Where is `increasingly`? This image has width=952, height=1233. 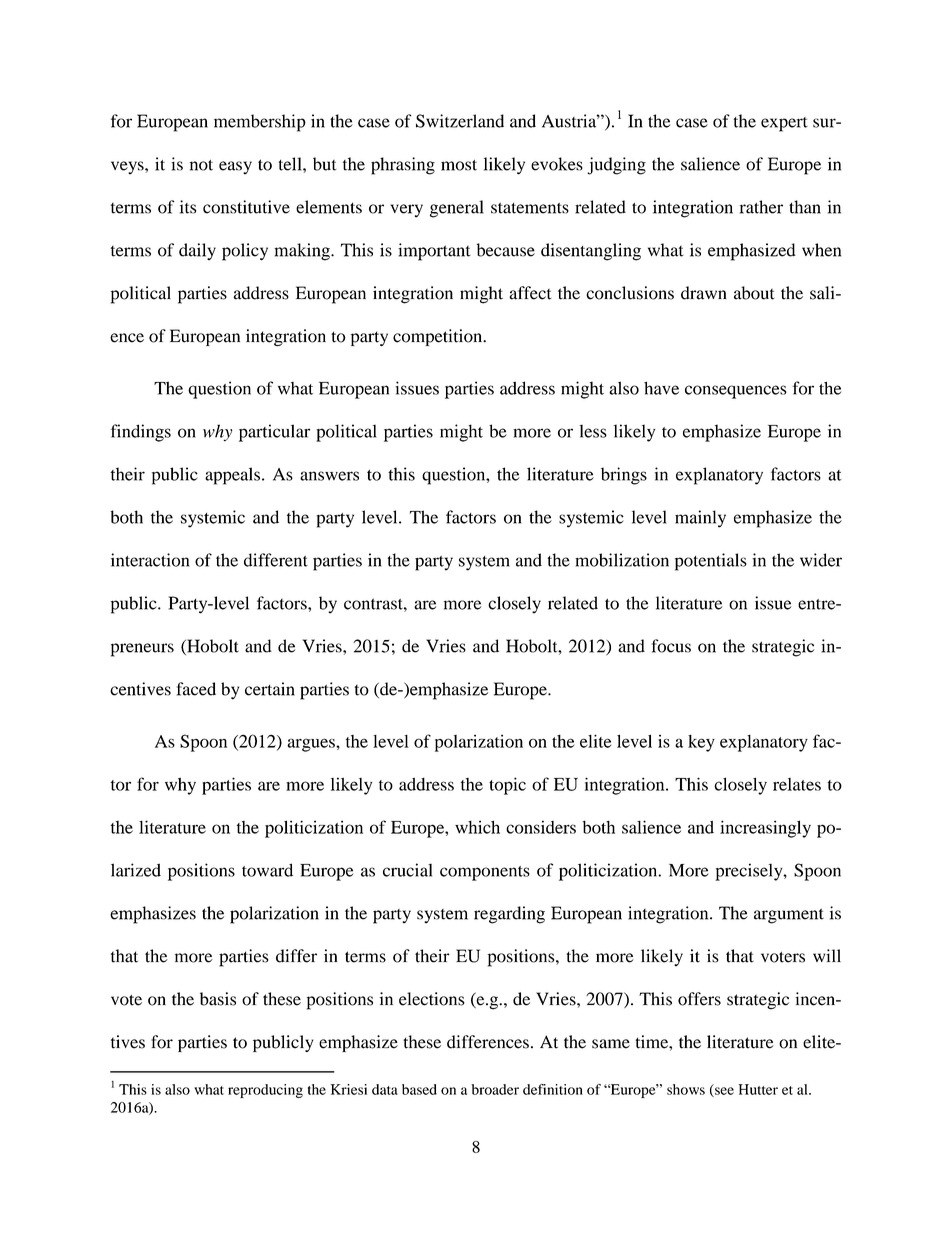 increasingly is located at coordinates (765, 829).
